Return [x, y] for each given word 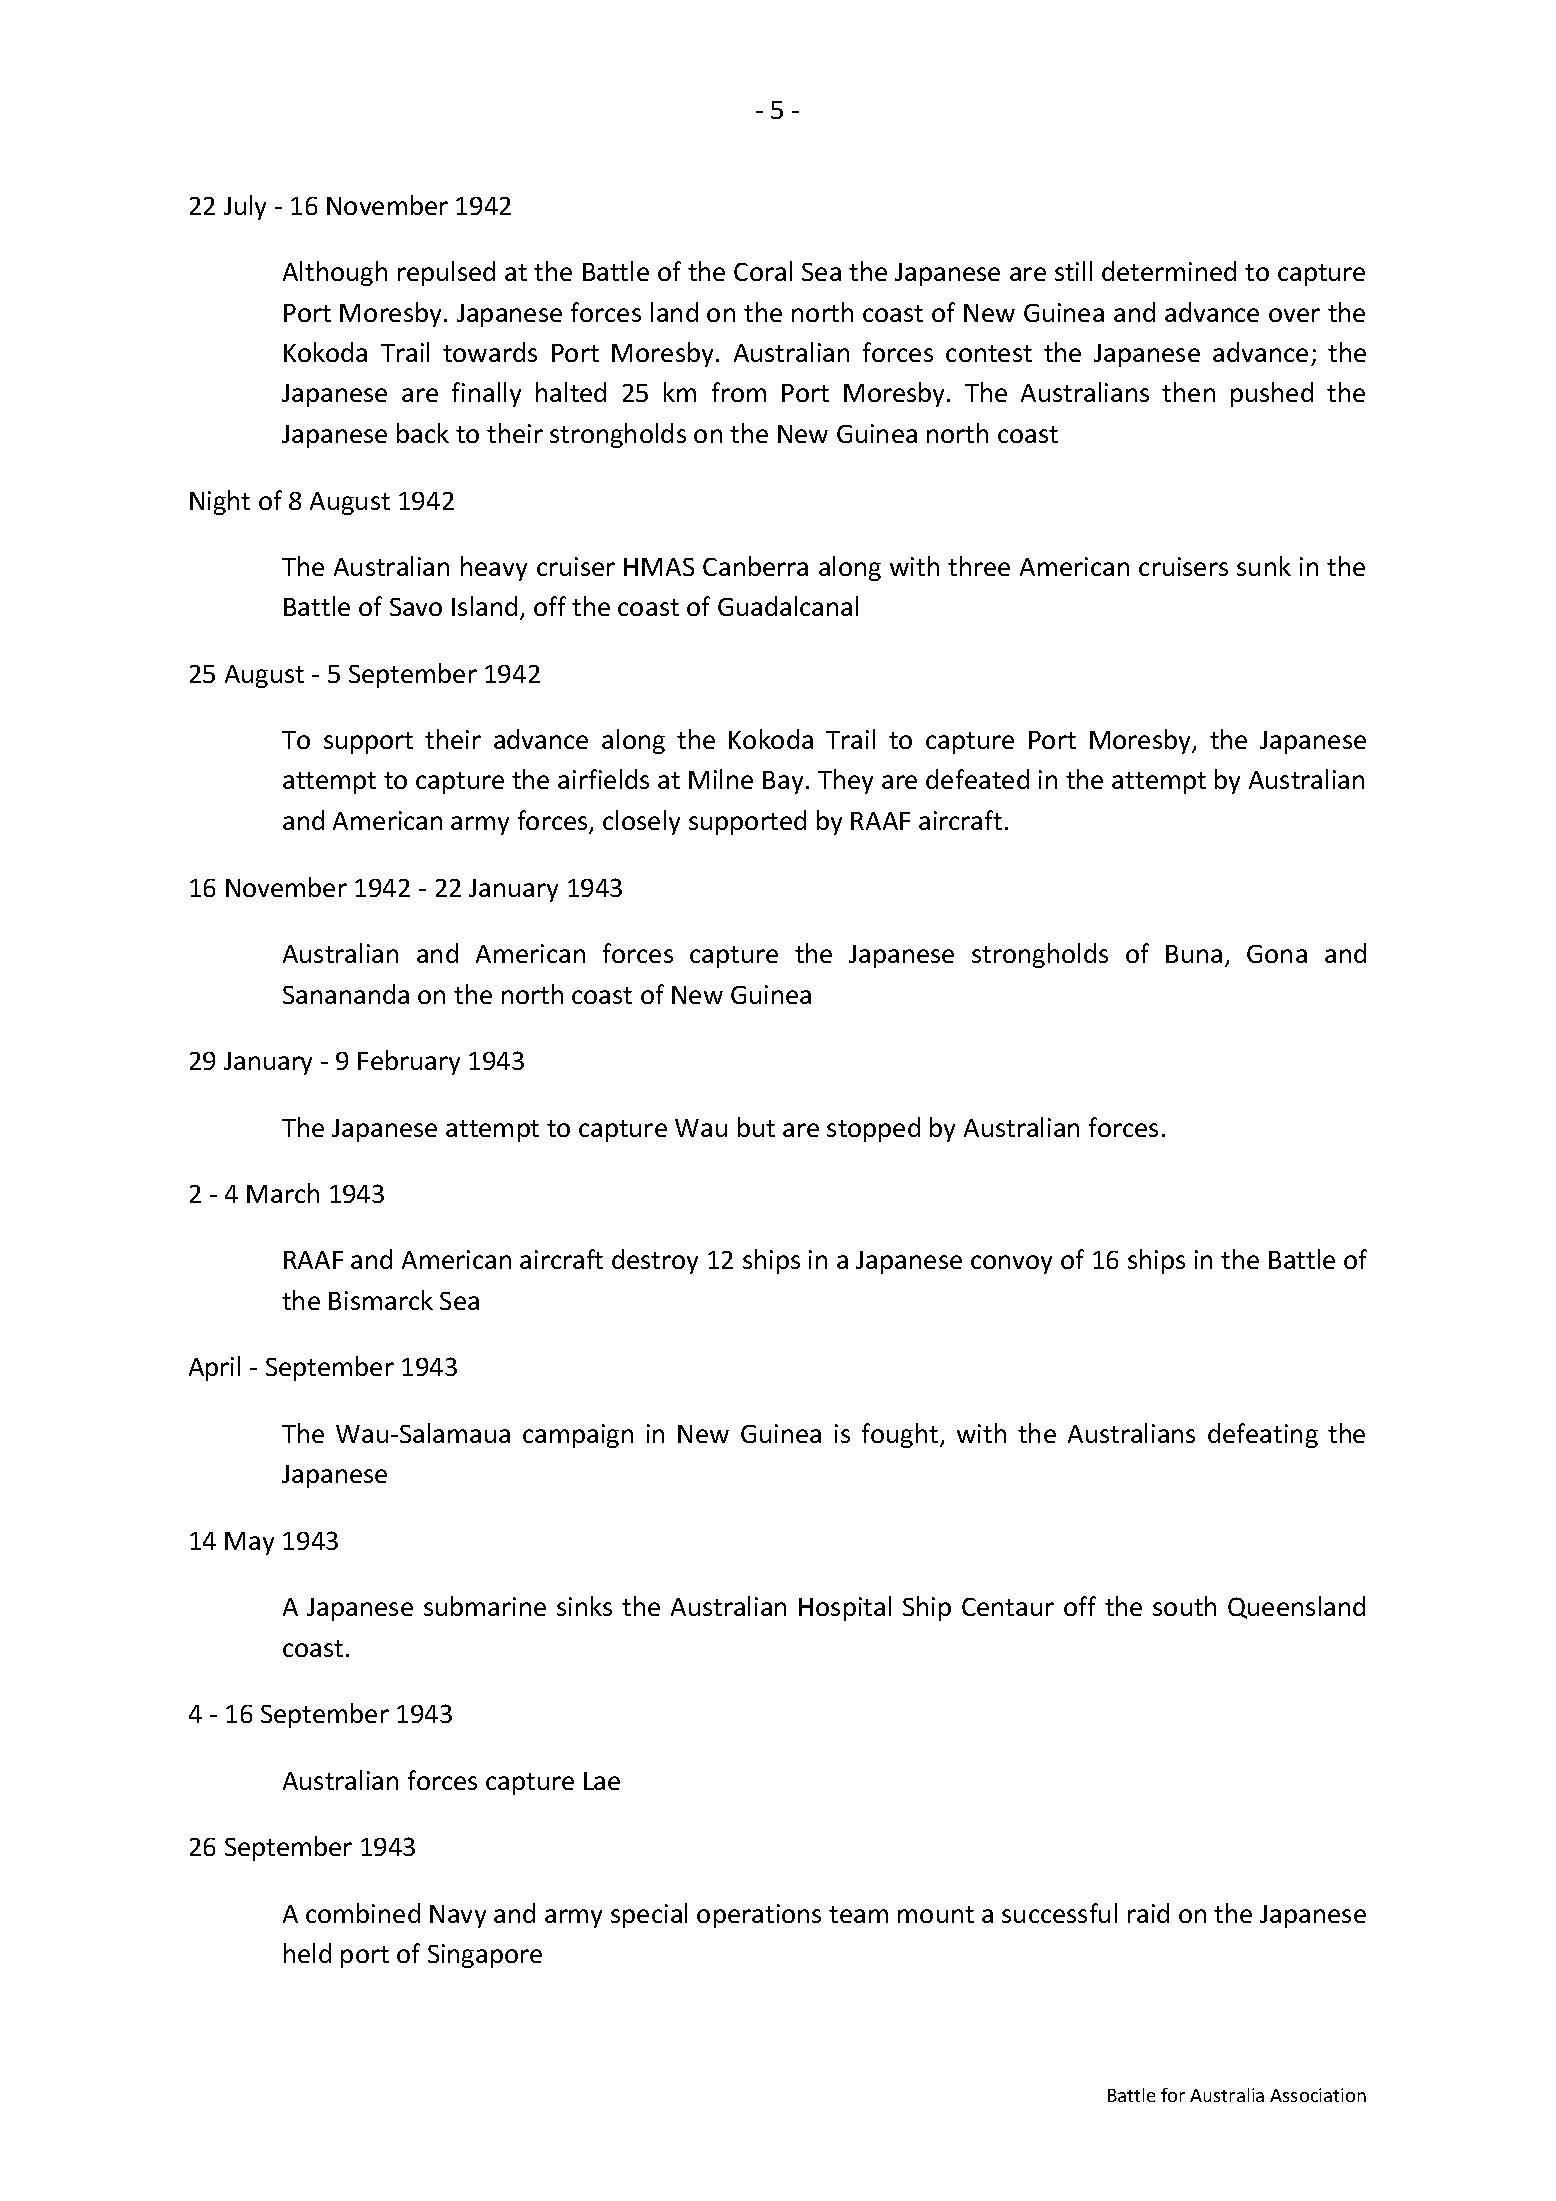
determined [1169, 271]
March [283, 1193]
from [739, 392]
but [756, 1127]
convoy [1011, 1264]
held [307, 1953]
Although [335, 273]
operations [759, 1916]
